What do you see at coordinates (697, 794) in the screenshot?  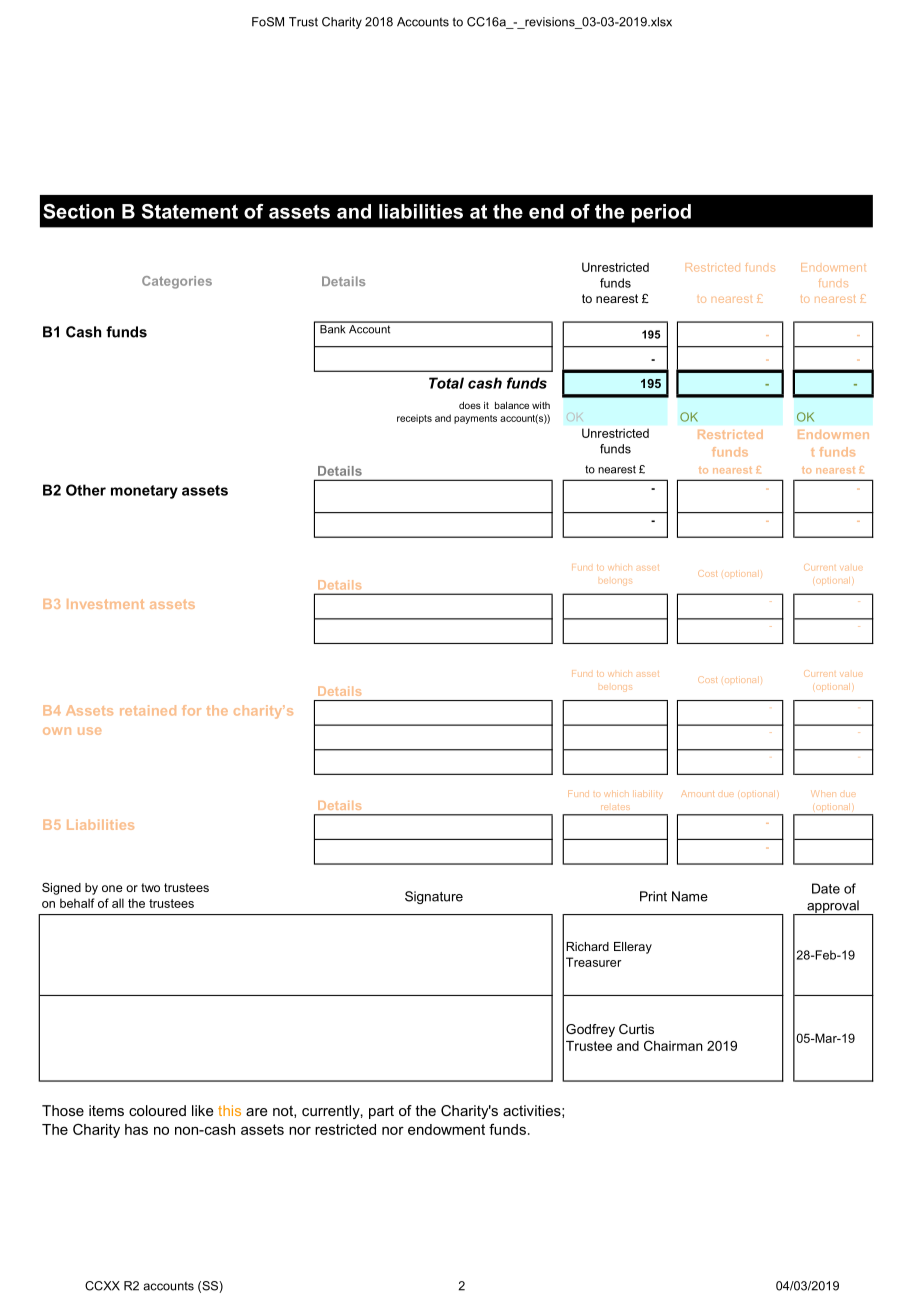 I see `Amount` at bounding box center [697, 794].
